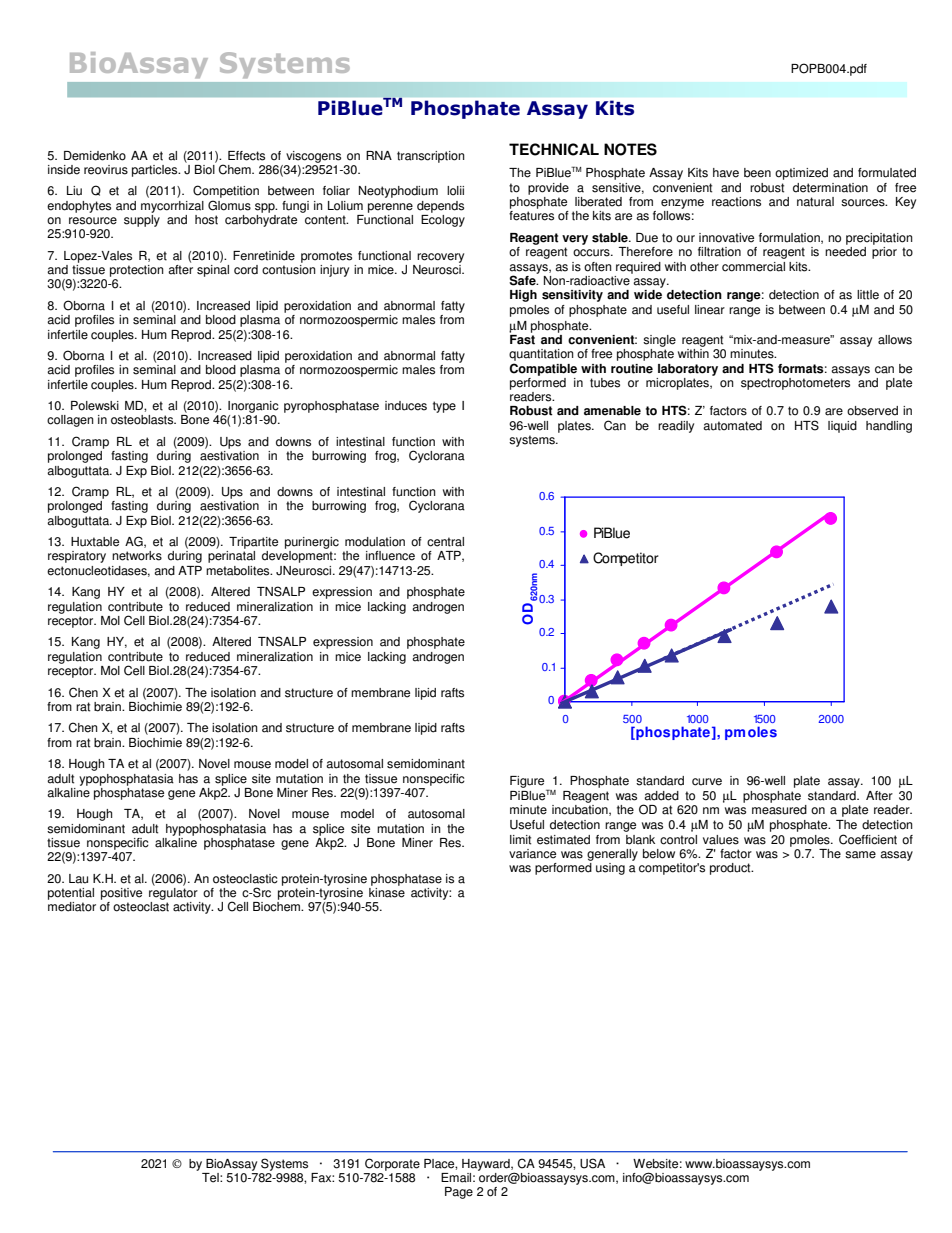  Describe the element at coordinates (156, 171) in the image. I see `particles` at that location.
